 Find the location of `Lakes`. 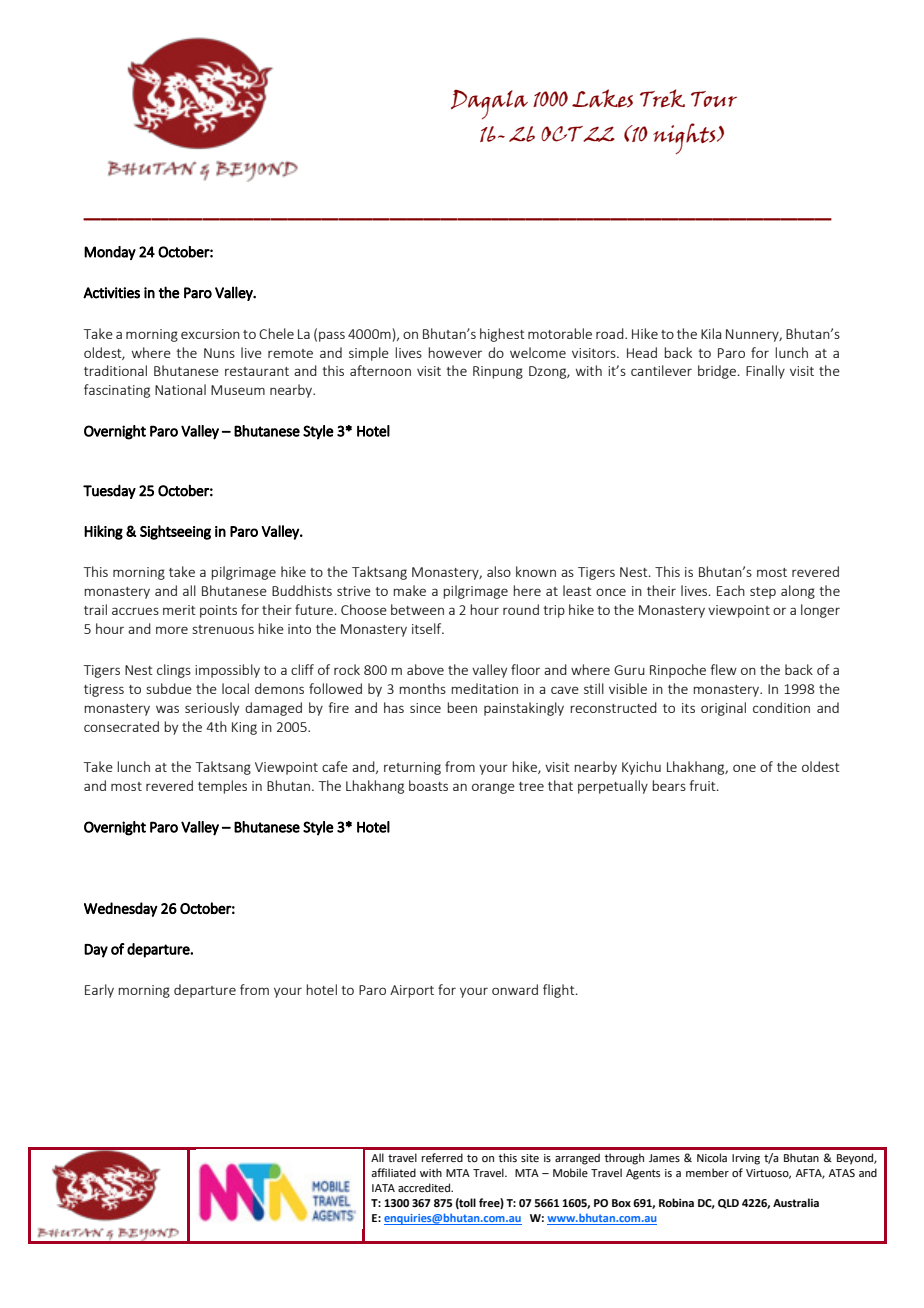

Lakes is located at coordinates (602, 98).
